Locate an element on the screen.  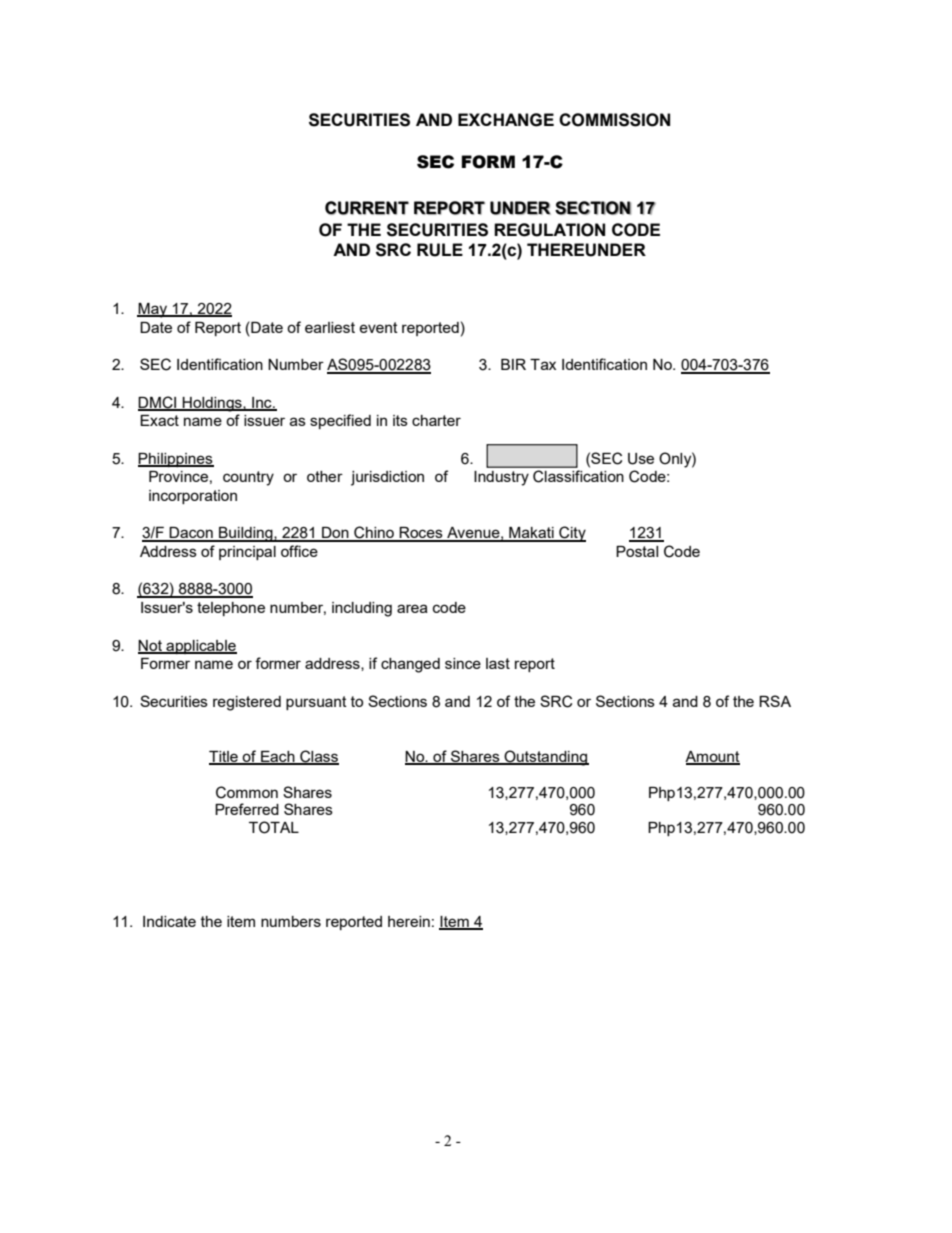
COMMISSION is located at coordinates (614, 120).
